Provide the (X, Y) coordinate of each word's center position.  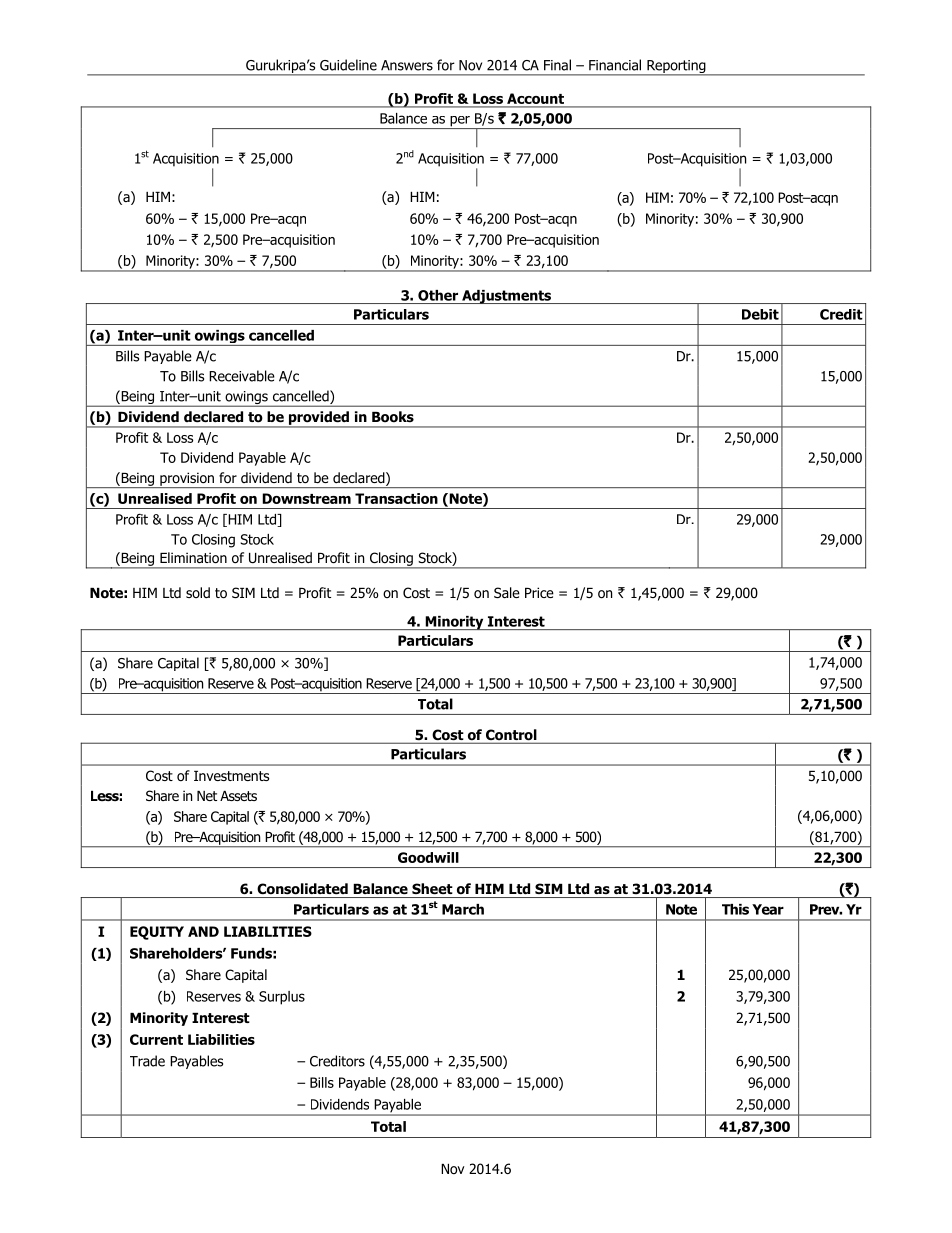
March (463, 909)
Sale (507, 592)
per (460, 122)
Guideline (348, 65)
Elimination (193, 558)
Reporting (676, 68)
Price (539, 592)
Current (156, 1039)
